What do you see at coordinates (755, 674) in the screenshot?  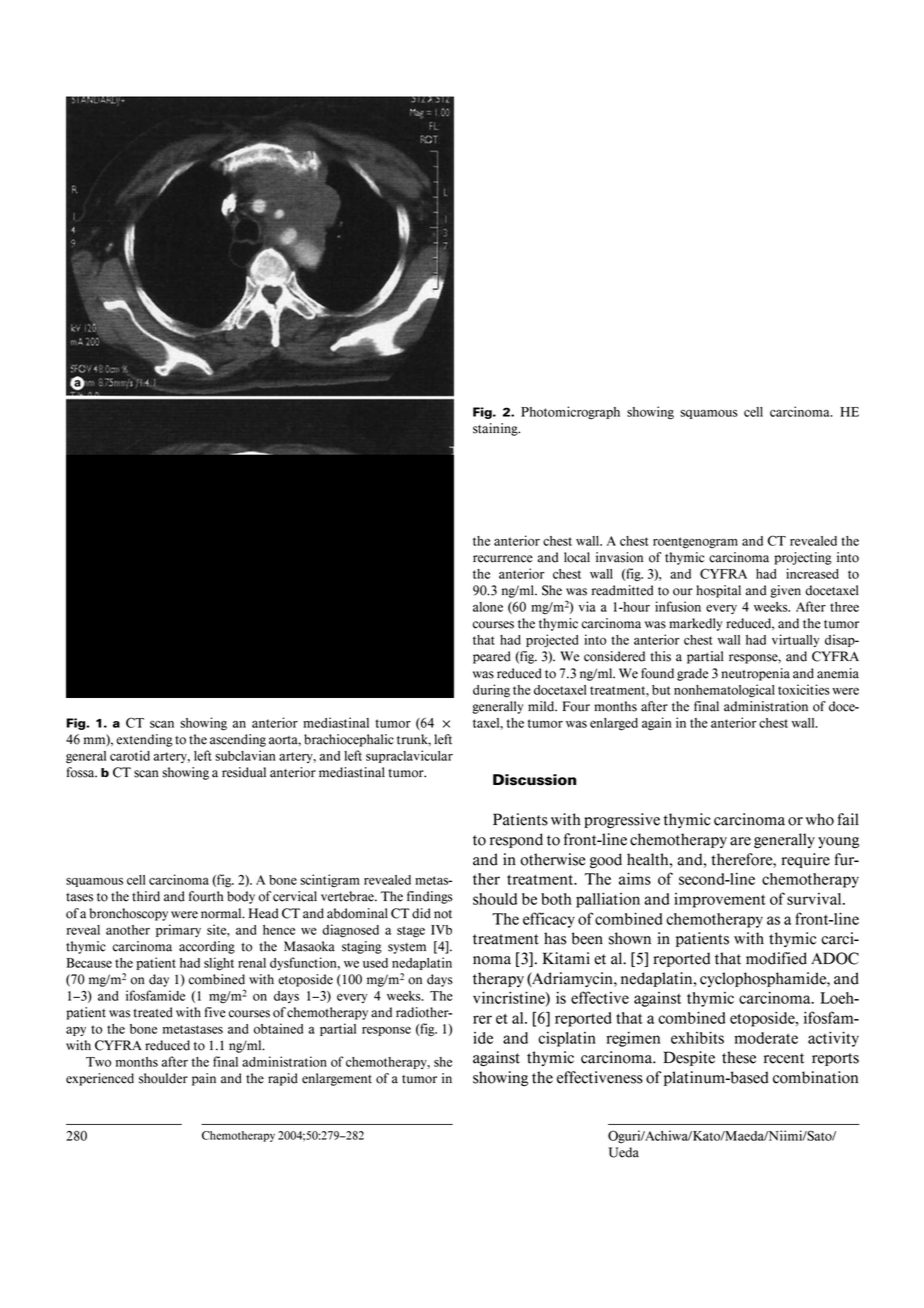 I see `neutropenia` at bounding box center [755, 674].
